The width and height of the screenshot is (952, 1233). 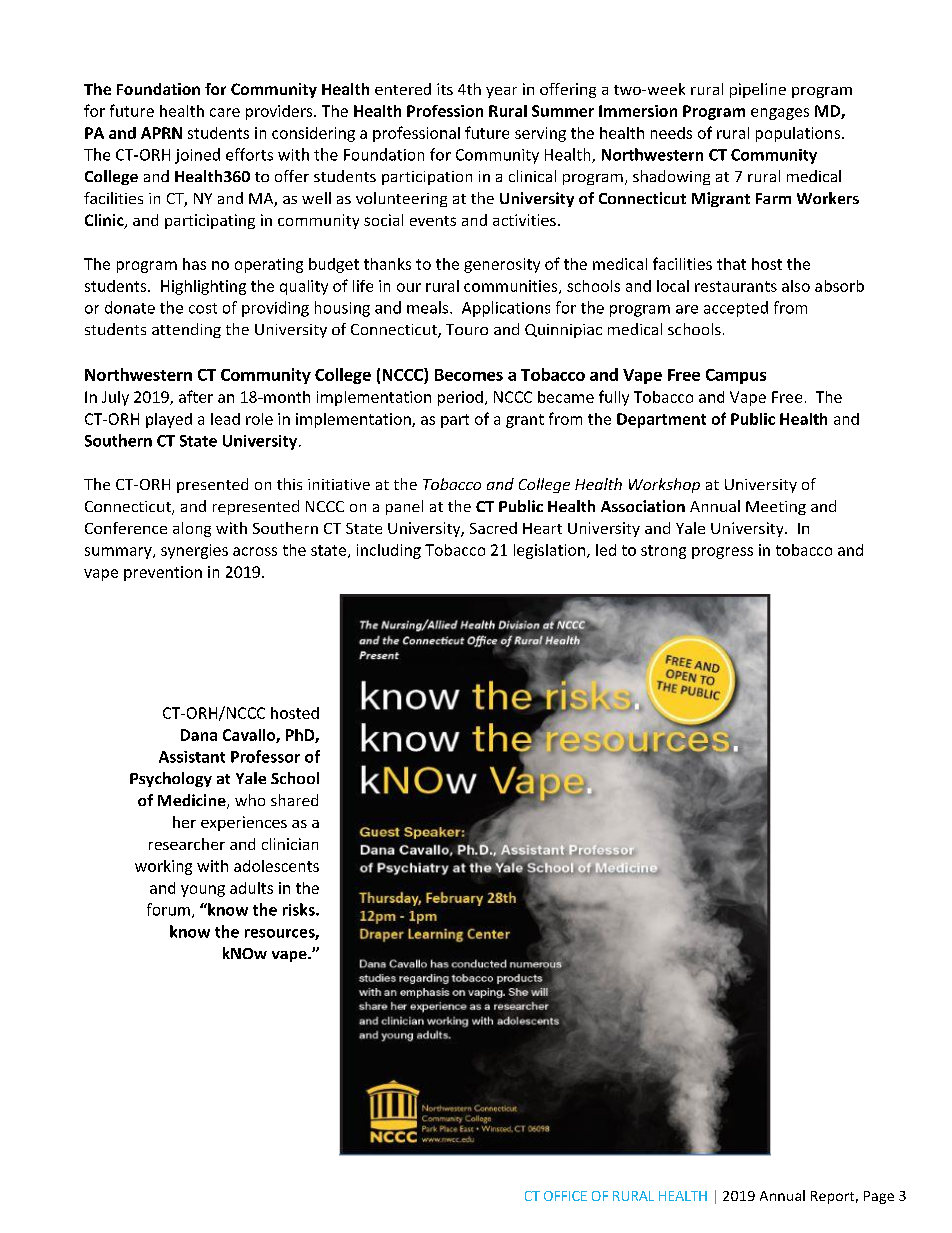 I want to click on progress, so click(x=722, y=553).
